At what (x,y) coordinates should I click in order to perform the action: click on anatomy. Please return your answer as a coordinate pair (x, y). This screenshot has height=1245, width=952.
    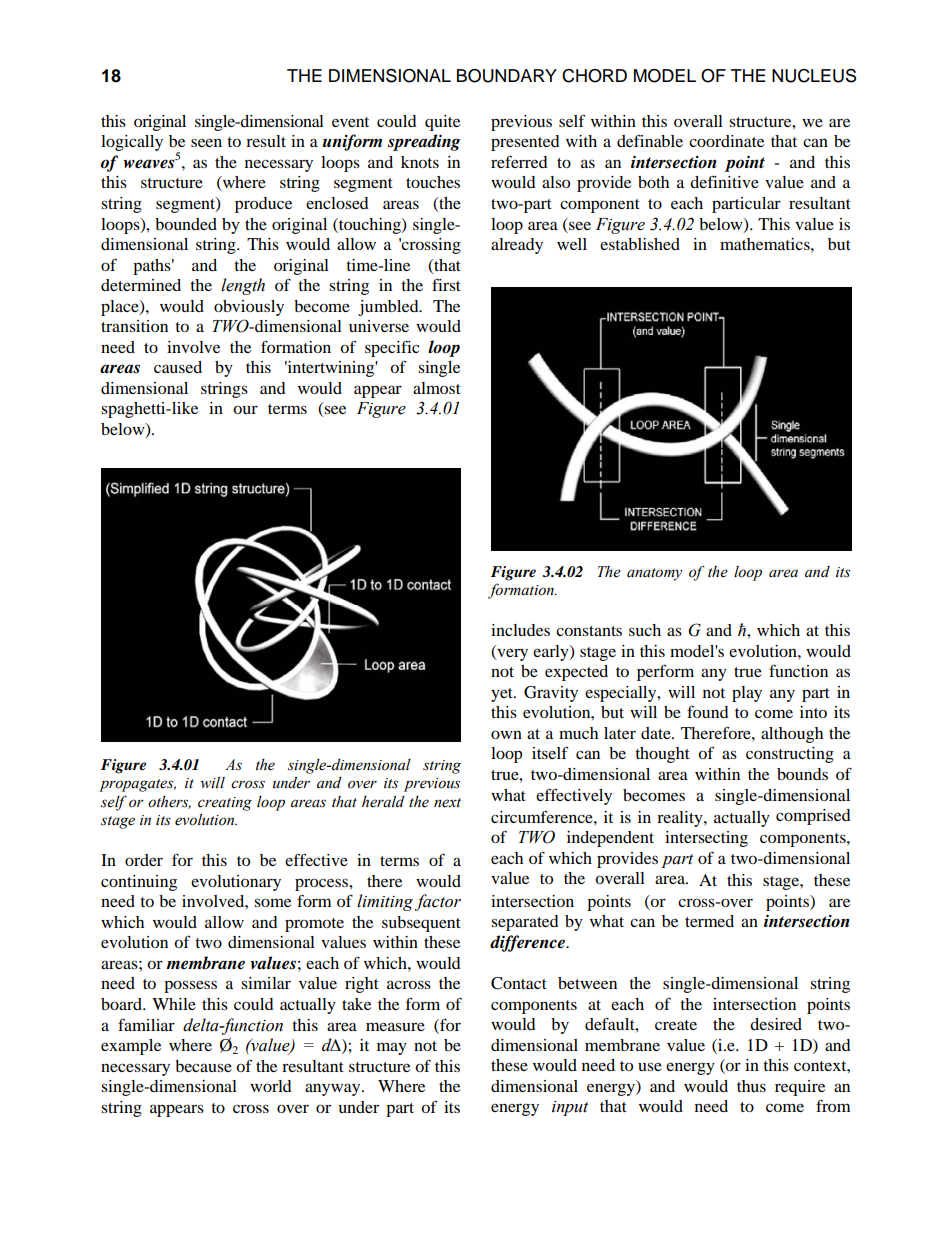
    Looking at the image, I should click on (654, 574).
